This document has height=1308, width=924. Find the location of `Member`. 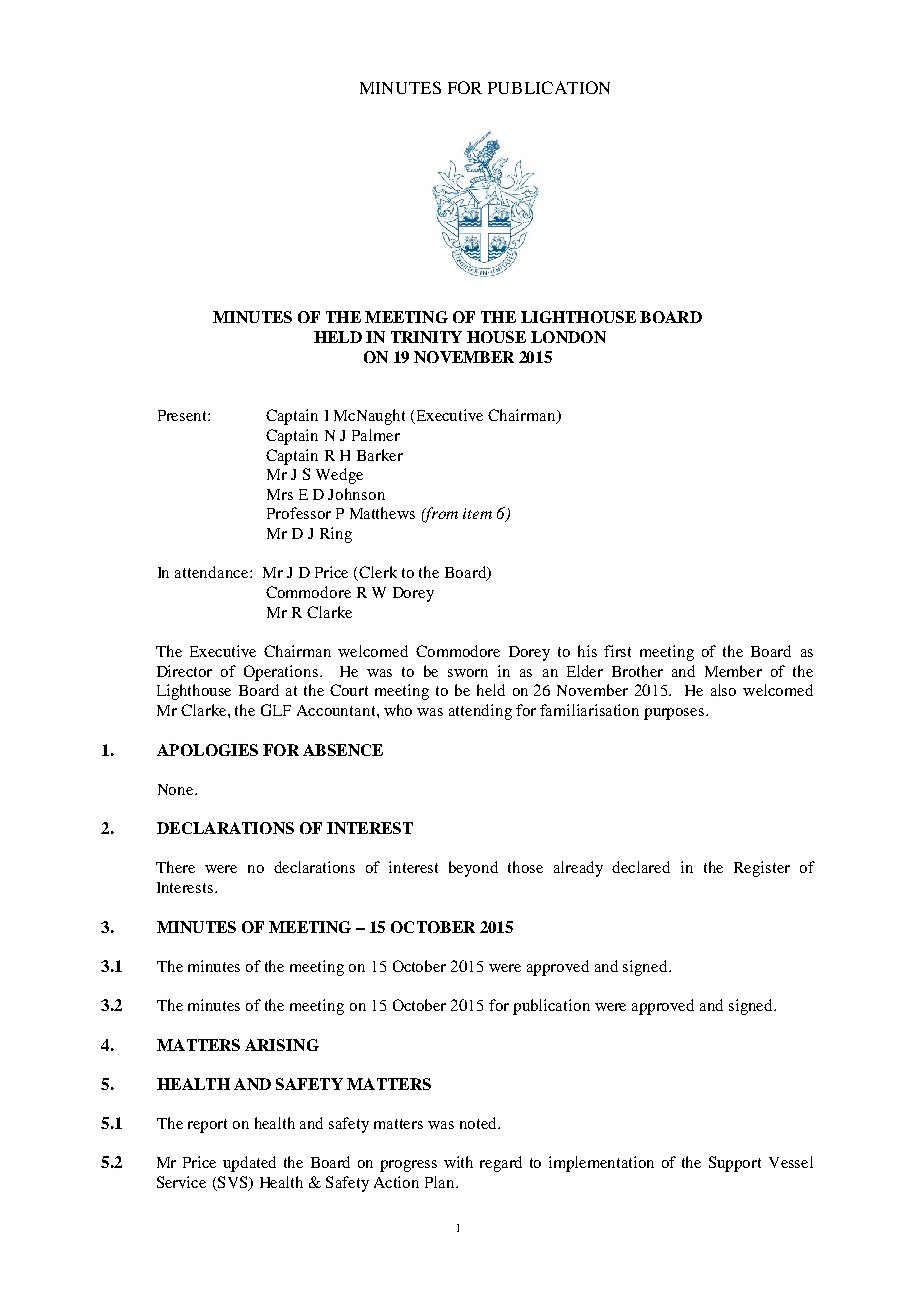

Member is located at coordinates (733, 671).
